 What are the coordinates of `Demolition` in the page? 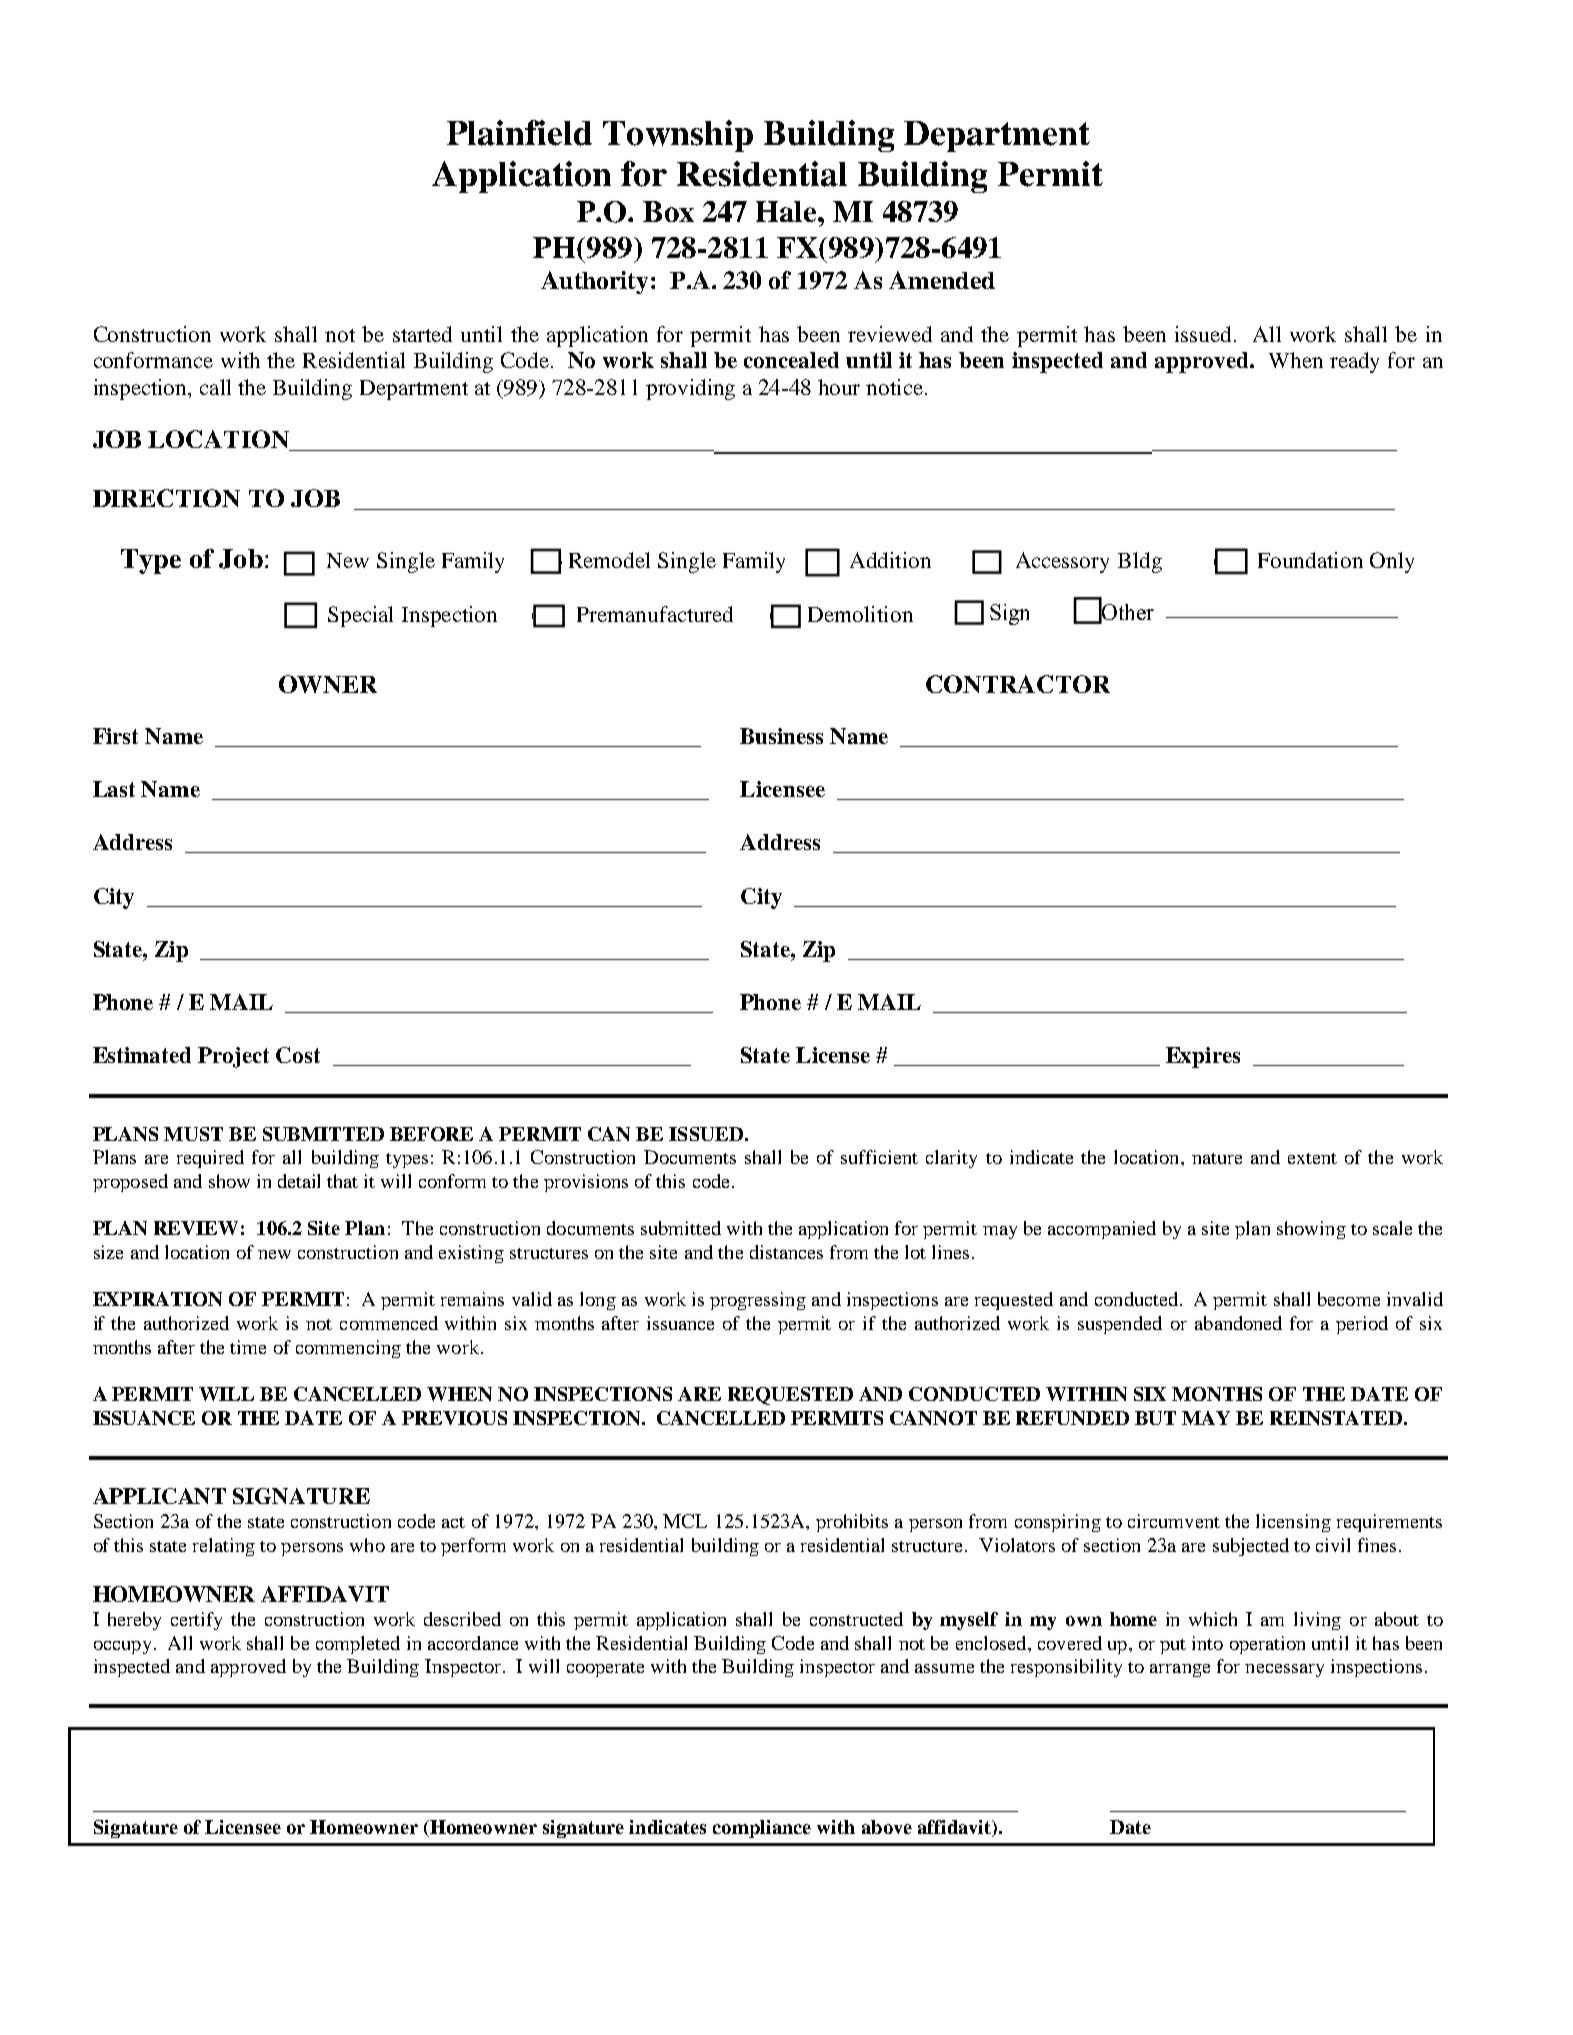 It's located at (860, 614).
